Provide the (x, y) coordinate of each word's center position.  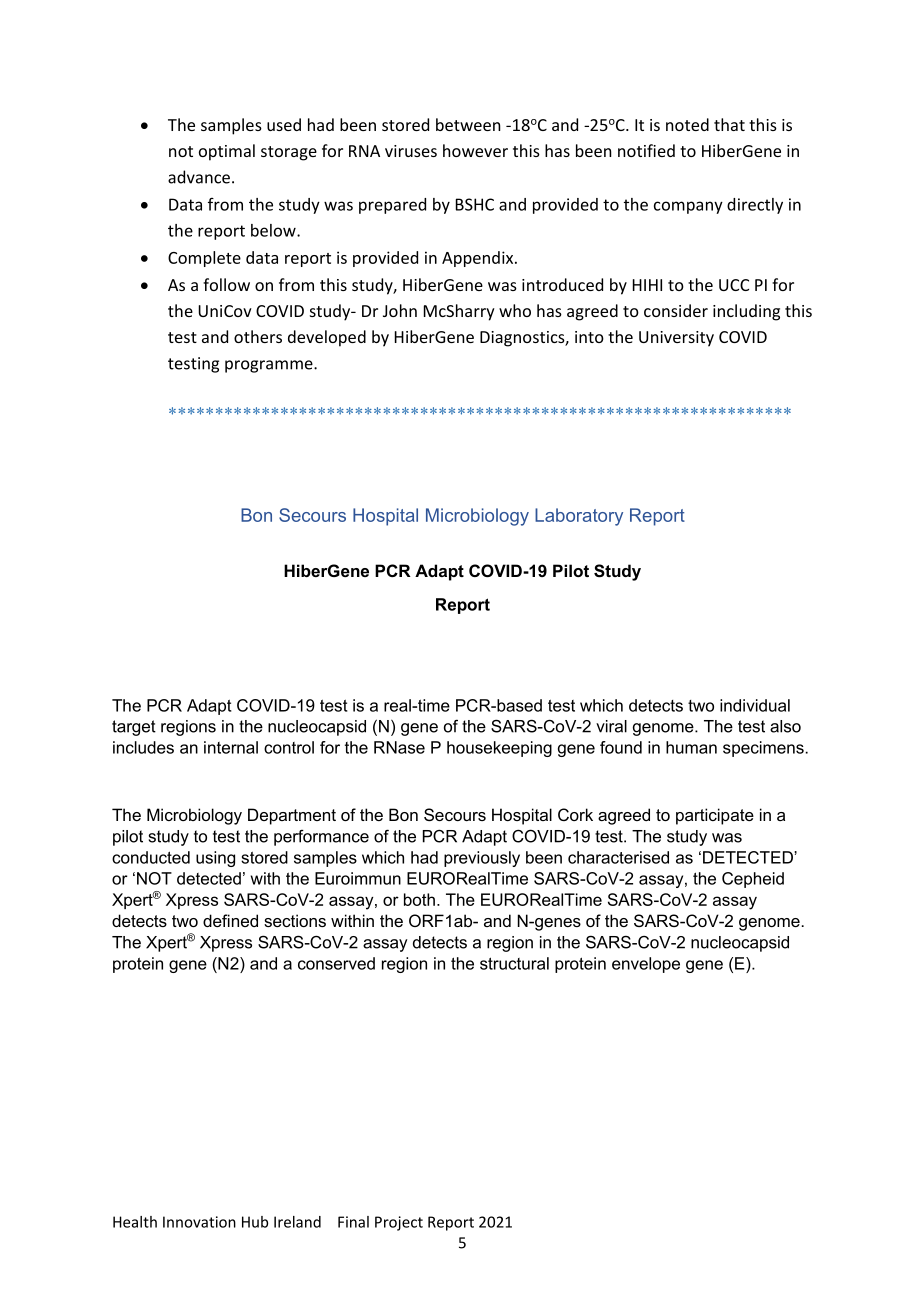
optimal (227, 152)
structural (514, 963)
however (475, 150)
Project (399, 1223)
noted (687, 124)
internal (231, 747)
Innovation (199, 1222)
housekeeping (499, 749)
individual (755, 705)
